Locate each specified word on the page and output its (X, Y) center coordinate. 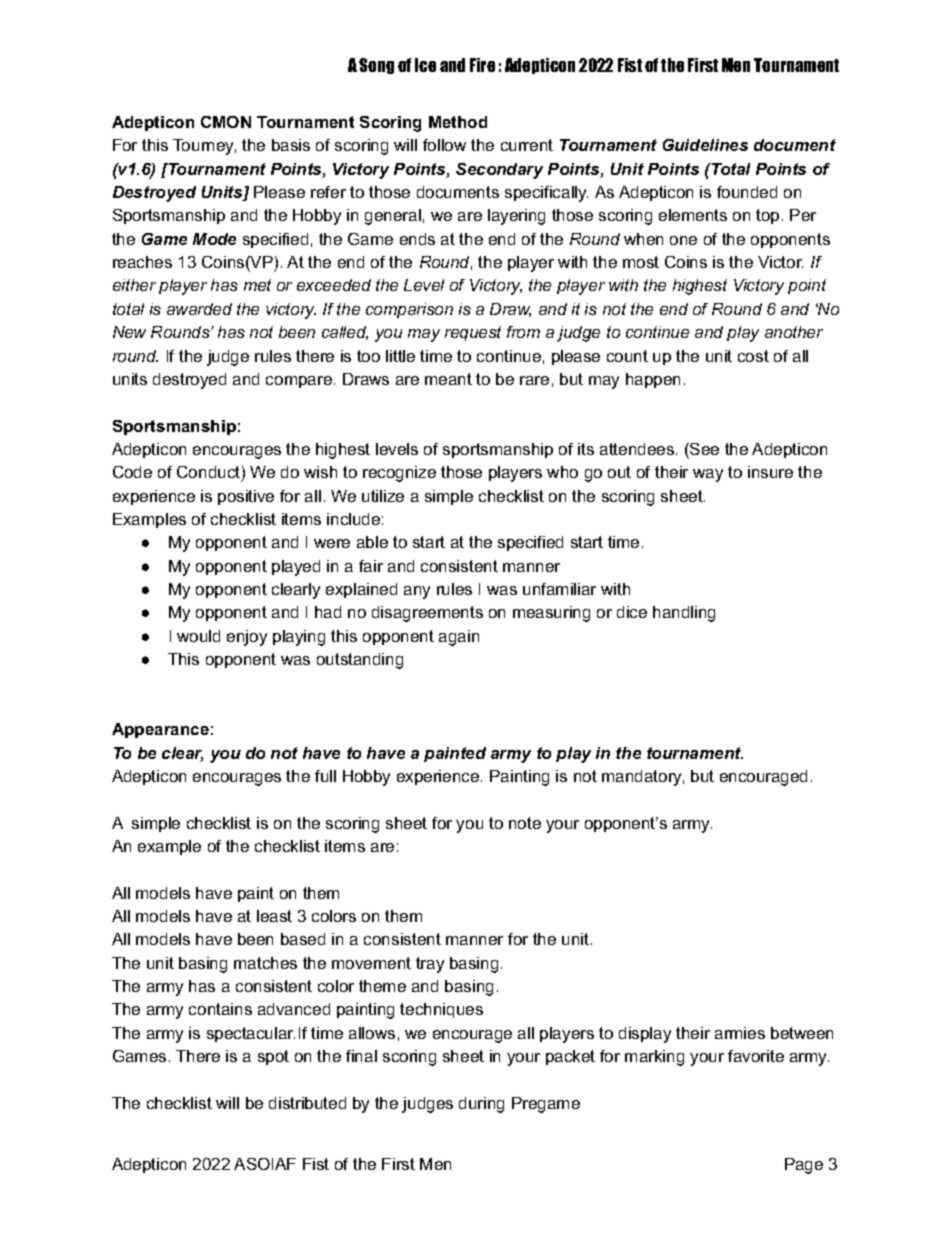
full (325, 776)
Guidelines (705, 145)
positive (246, 497)
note (525, 823)
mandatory (643, 778)
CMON (226, 122)
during (481, 1105)
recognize (399, 474)
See (703, 449)
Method (458, 122)
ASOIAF (265, 1164)
